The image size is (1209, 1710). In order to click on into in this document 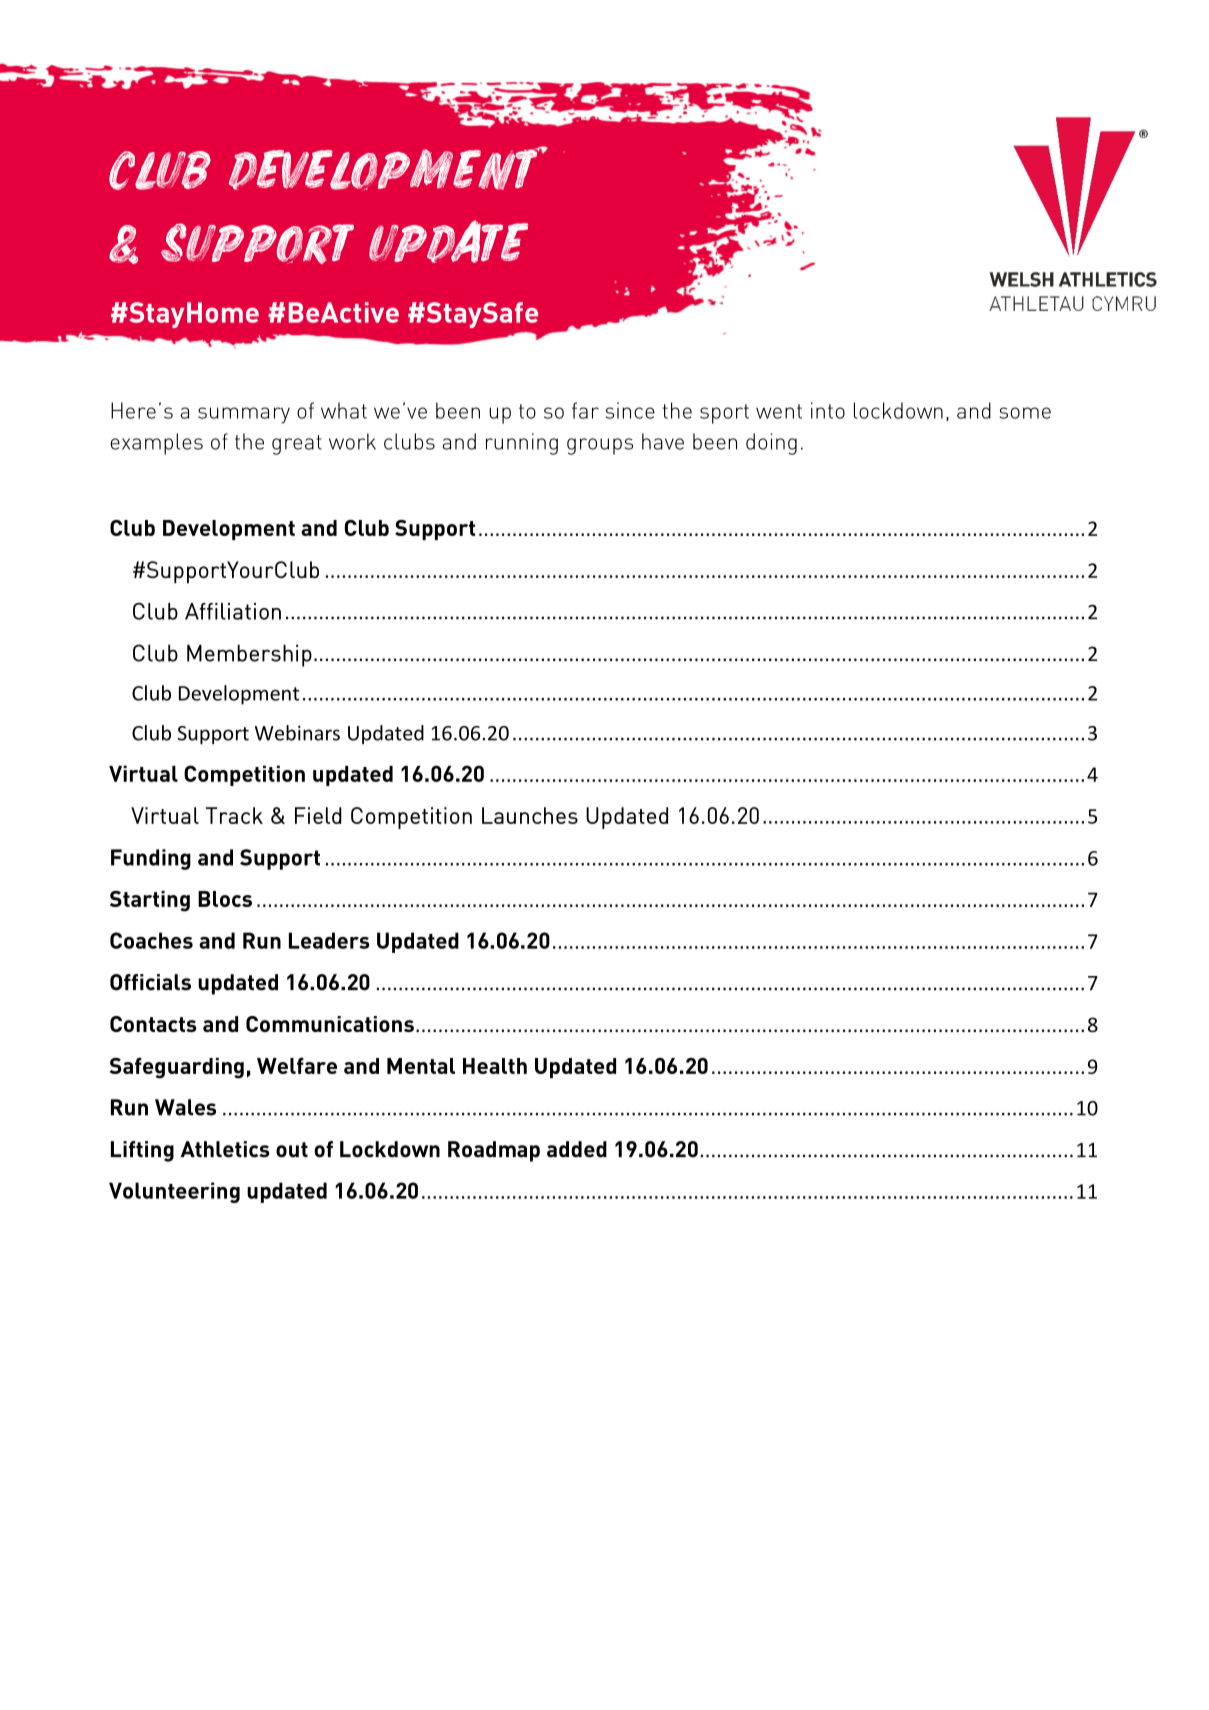, I will do `click(828, 410)`.
